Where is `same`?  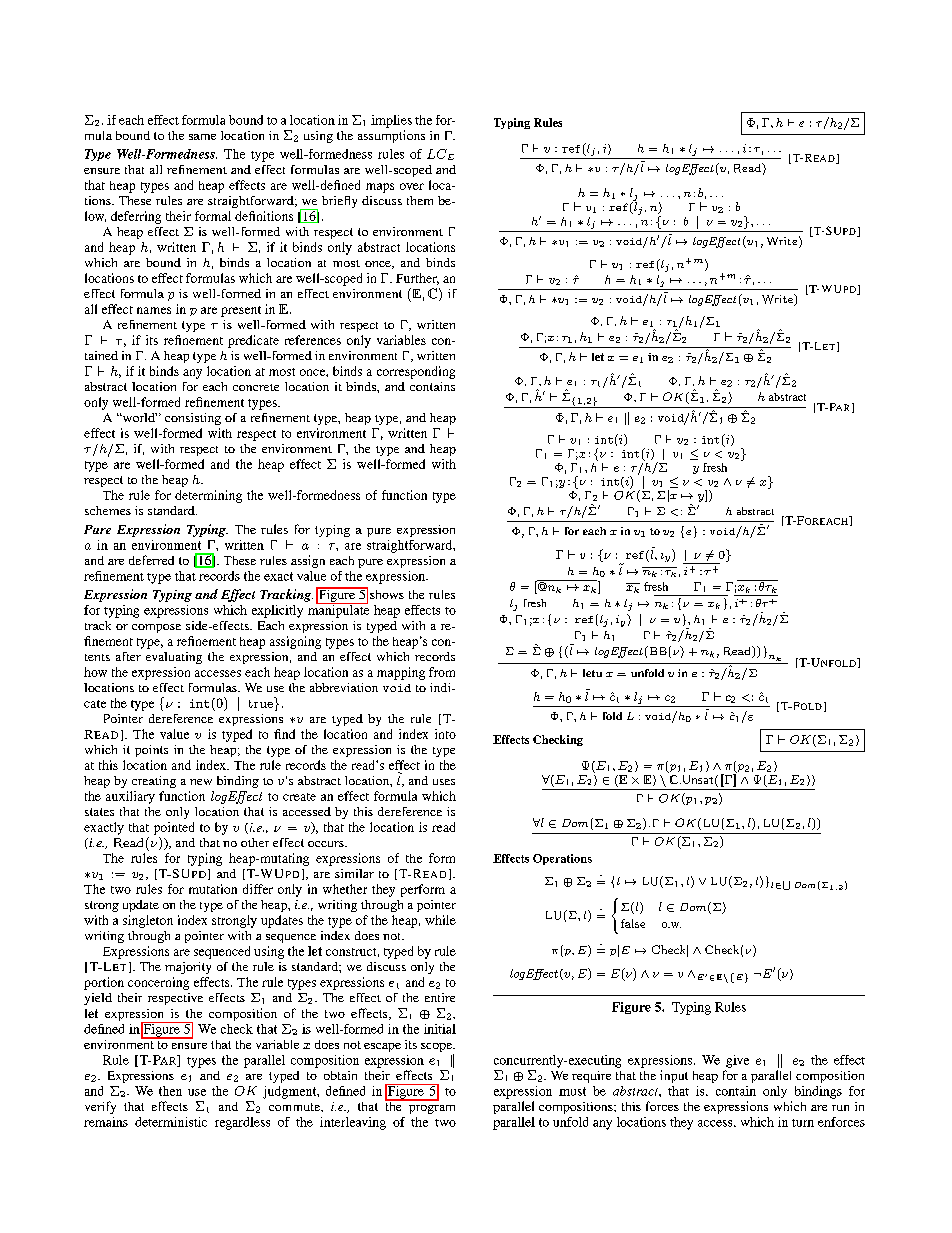 same is located at coordinates (202, 137).
